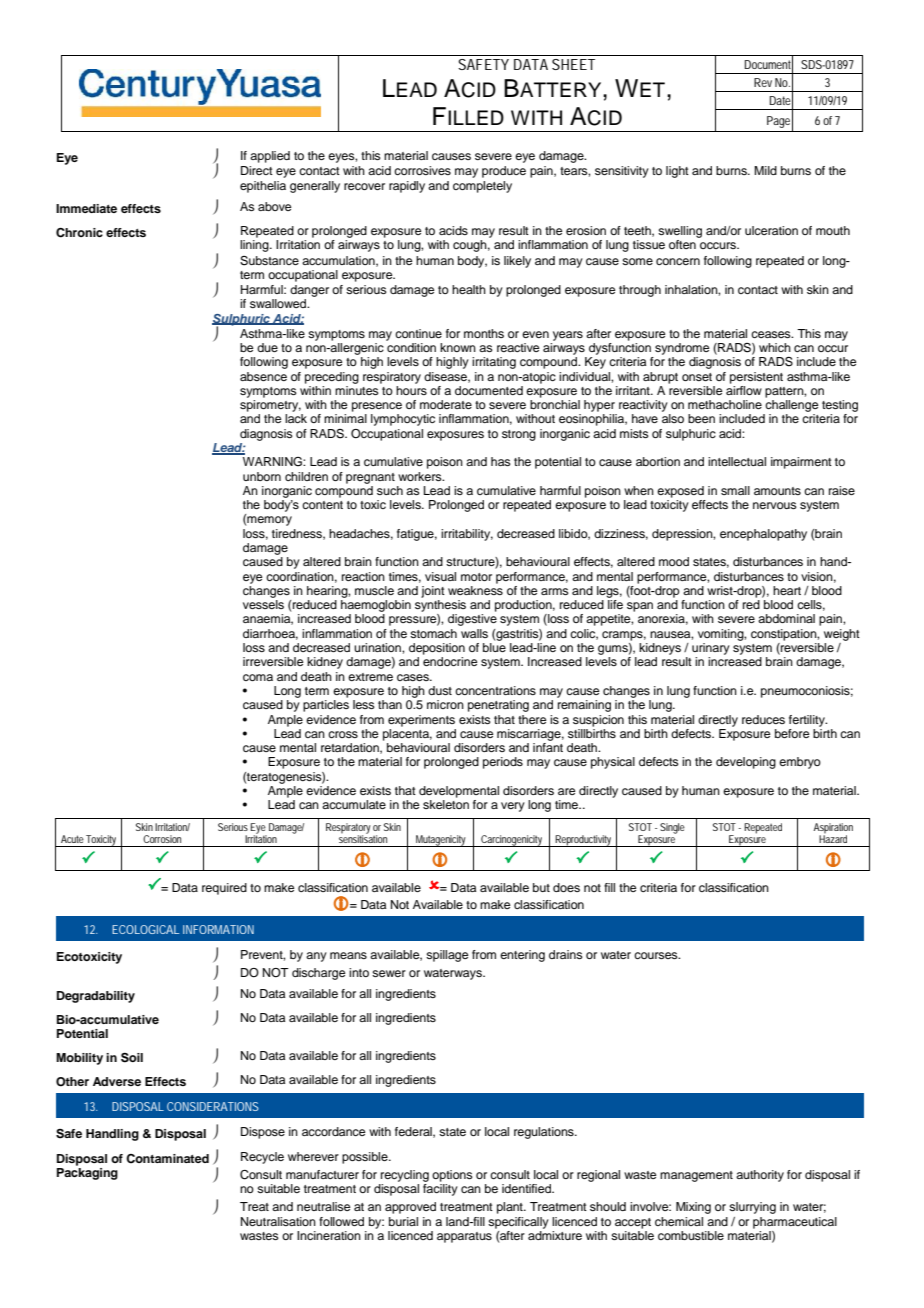 The width and height of the image is (924, 1308). I want to click on endocrine, so click(450, 661).
